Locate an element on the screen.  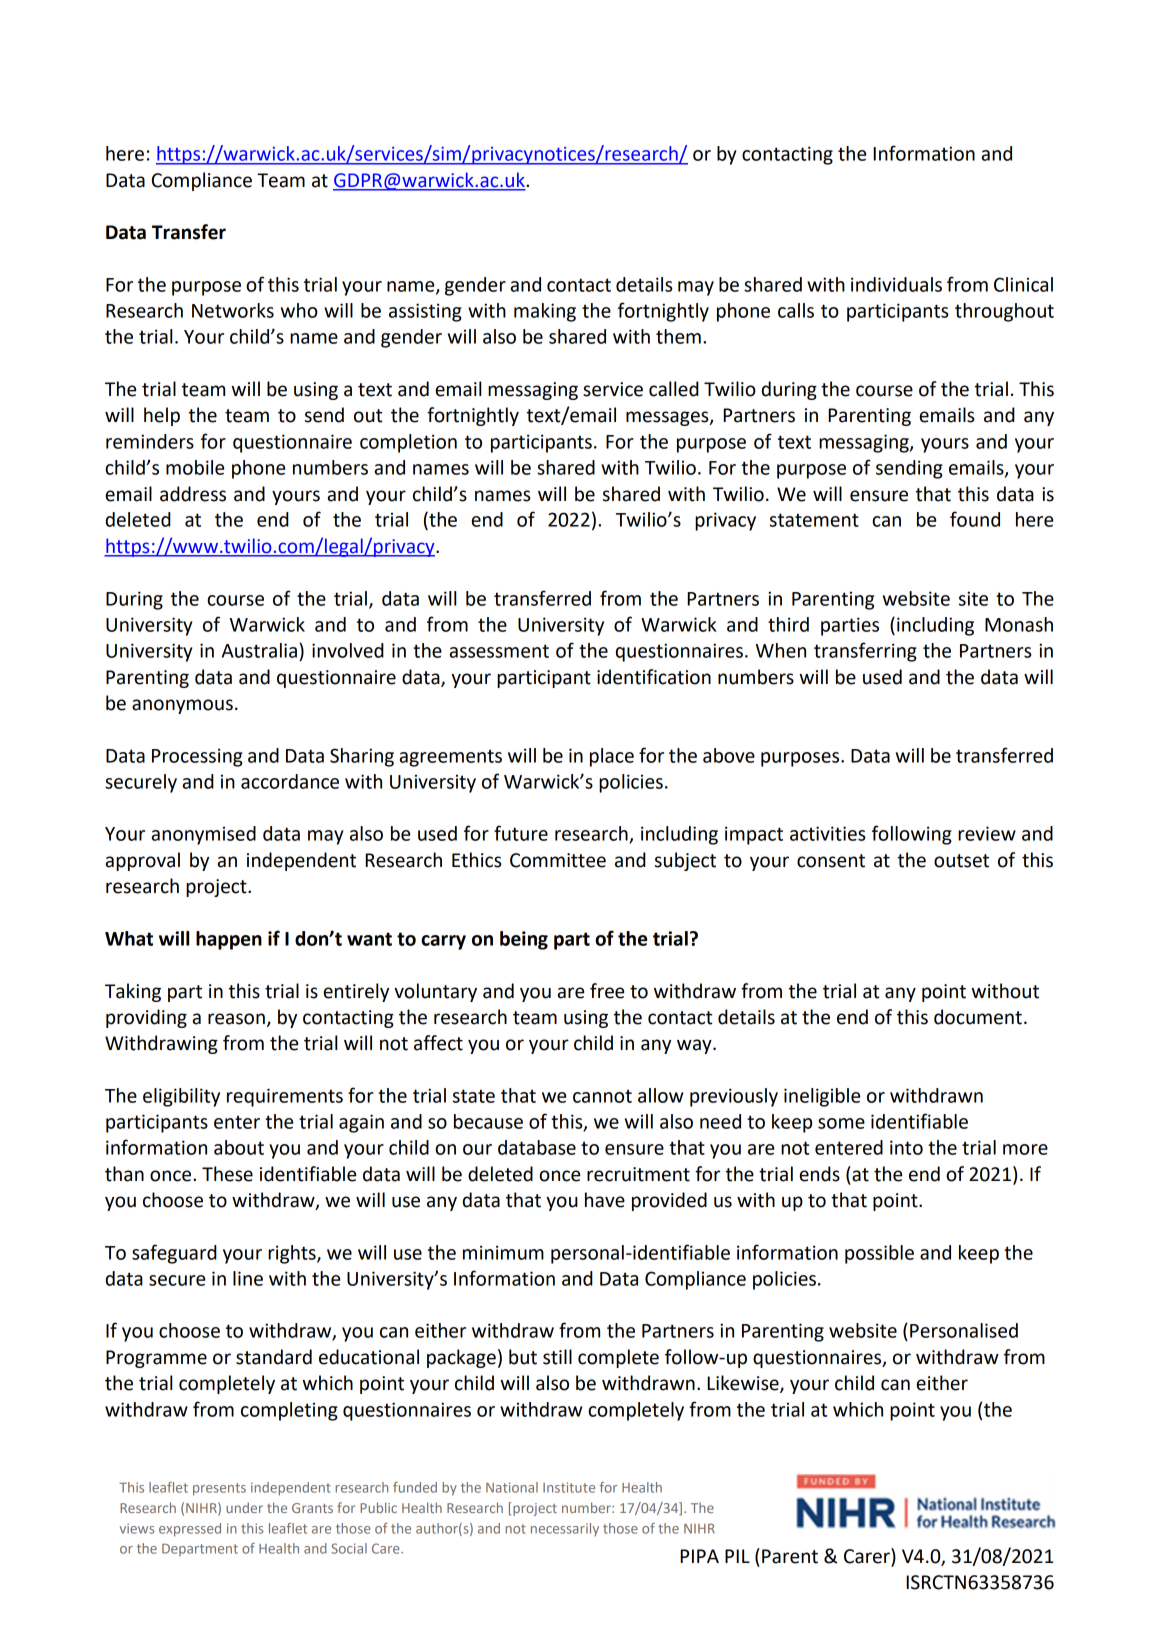
When is located at coordinates (781, 650).
